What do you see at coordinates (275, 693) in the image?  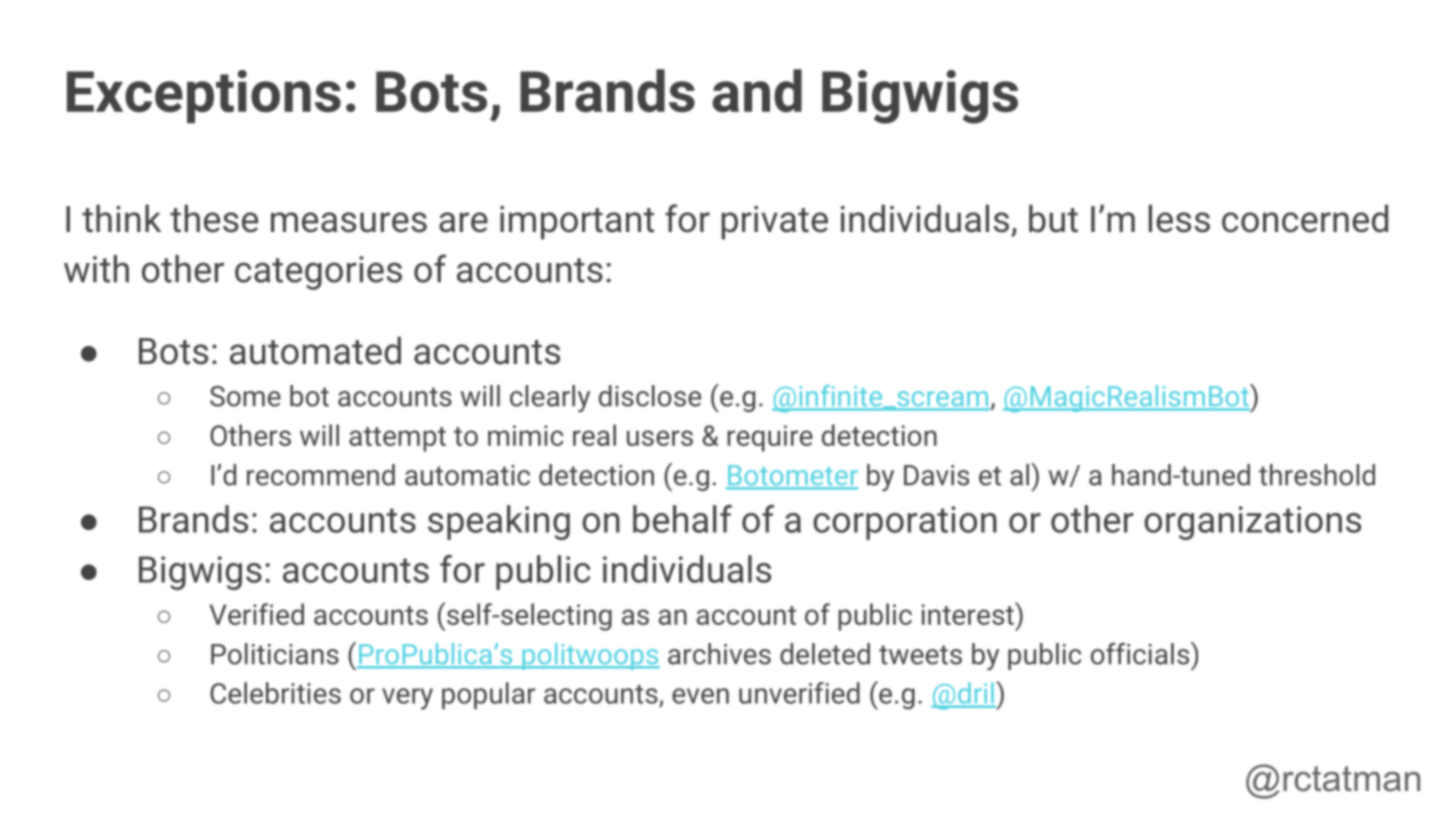 I see `Celebrities` at bounding box center [275, 693].
